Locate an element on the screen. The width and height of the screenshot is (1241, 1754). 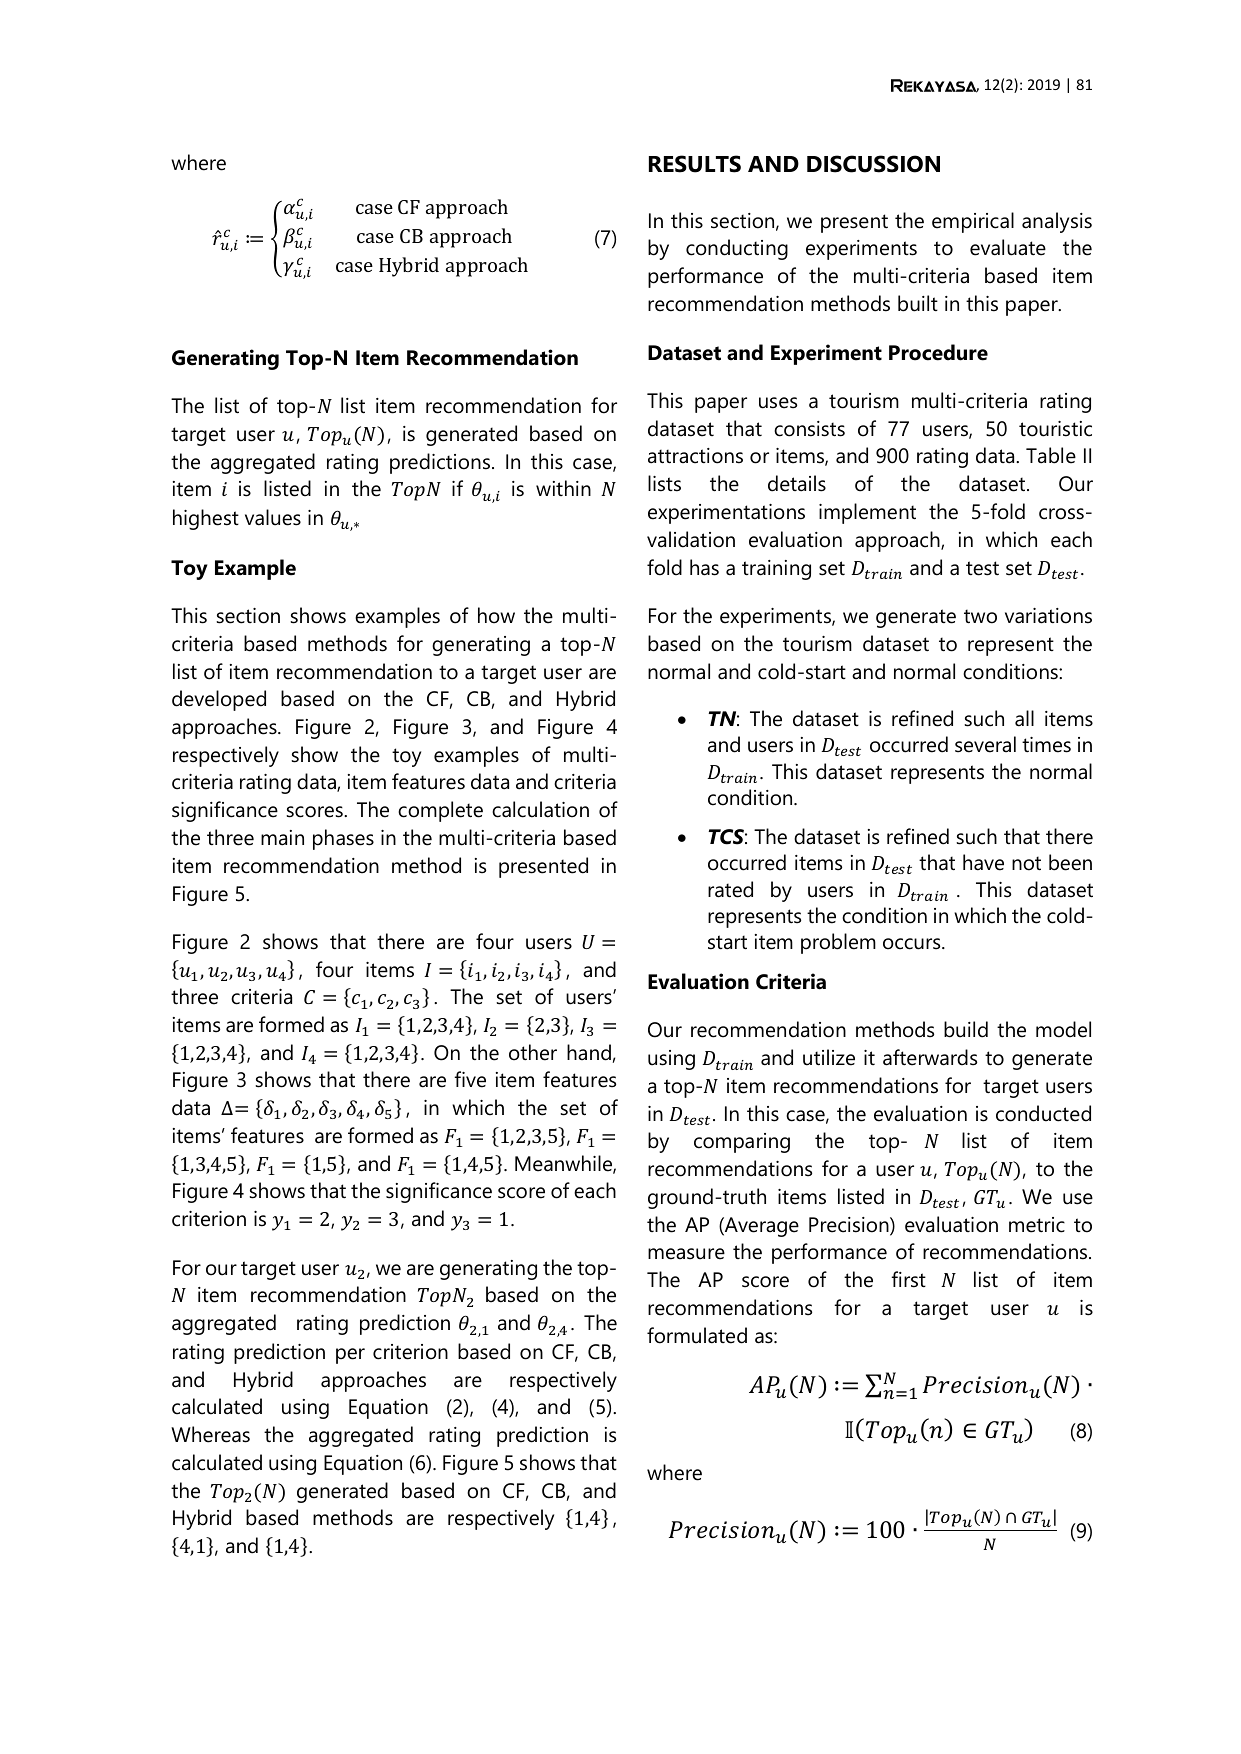
conducting is located at coordinates (737, 249).
